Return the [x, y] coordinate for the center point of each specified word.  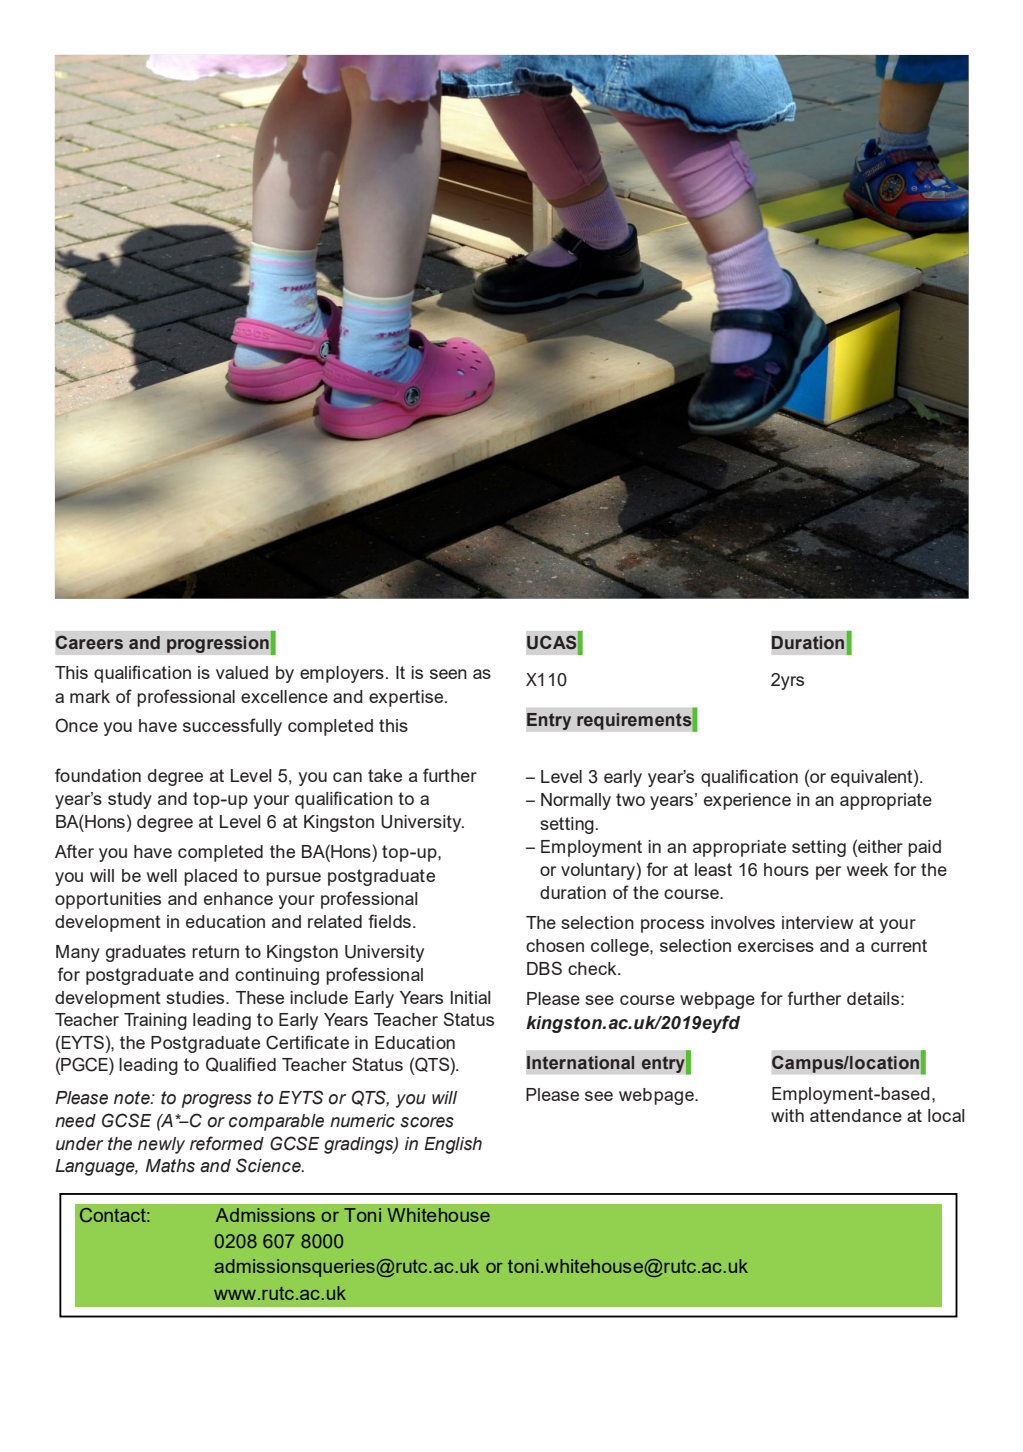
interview [817, 922]
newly [161, 1145]
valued [242, 672]
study [130, 800]
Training [155, 1021]
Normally [576, 801]
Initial [470, 997]
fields [390, 921]
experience [747, 801]
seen [448, 674]
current [899, 945]
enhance [238, 898]
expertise [407, 698]
